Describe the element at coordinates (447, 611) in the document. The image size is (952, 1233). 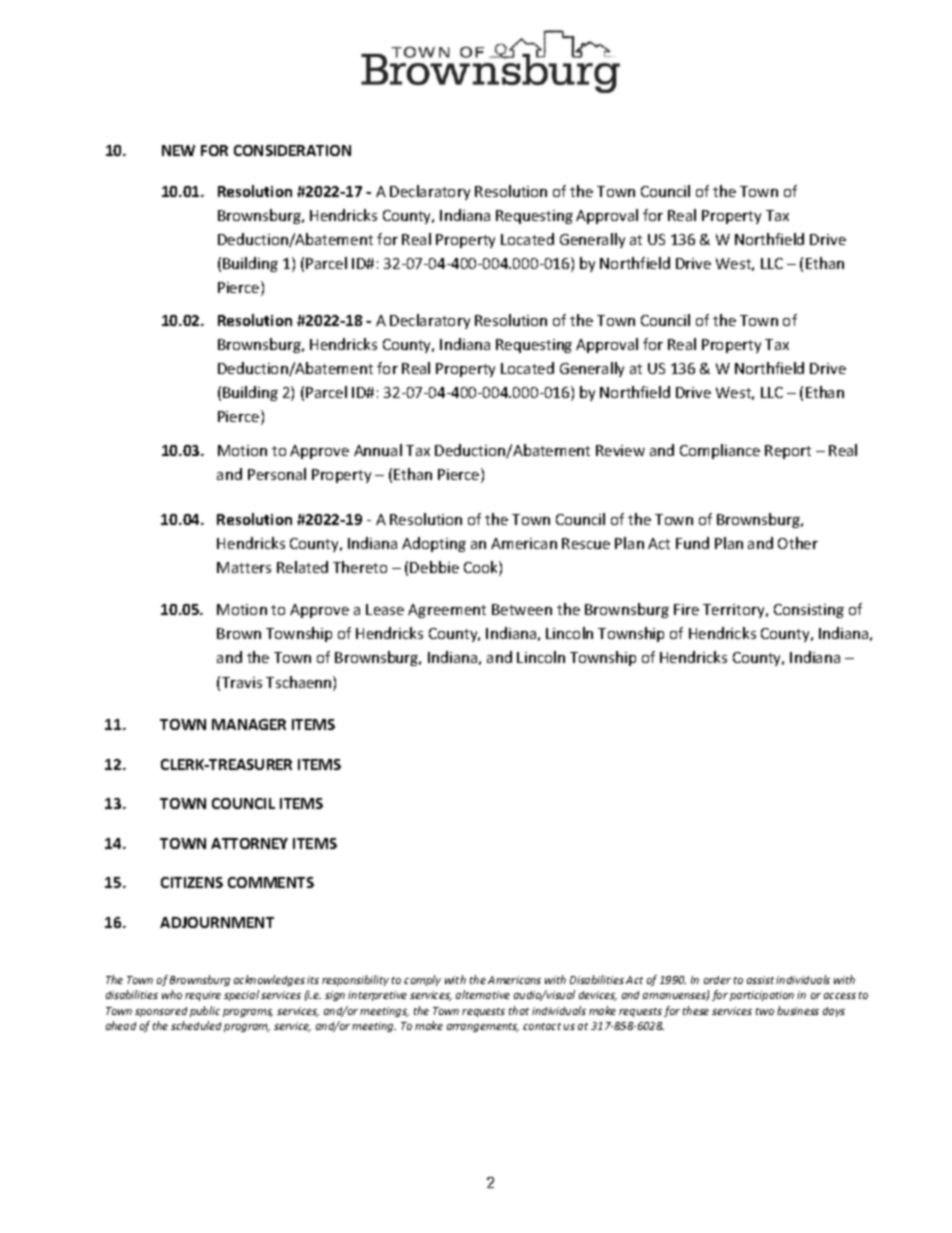
I see `Agreement` at that location.
